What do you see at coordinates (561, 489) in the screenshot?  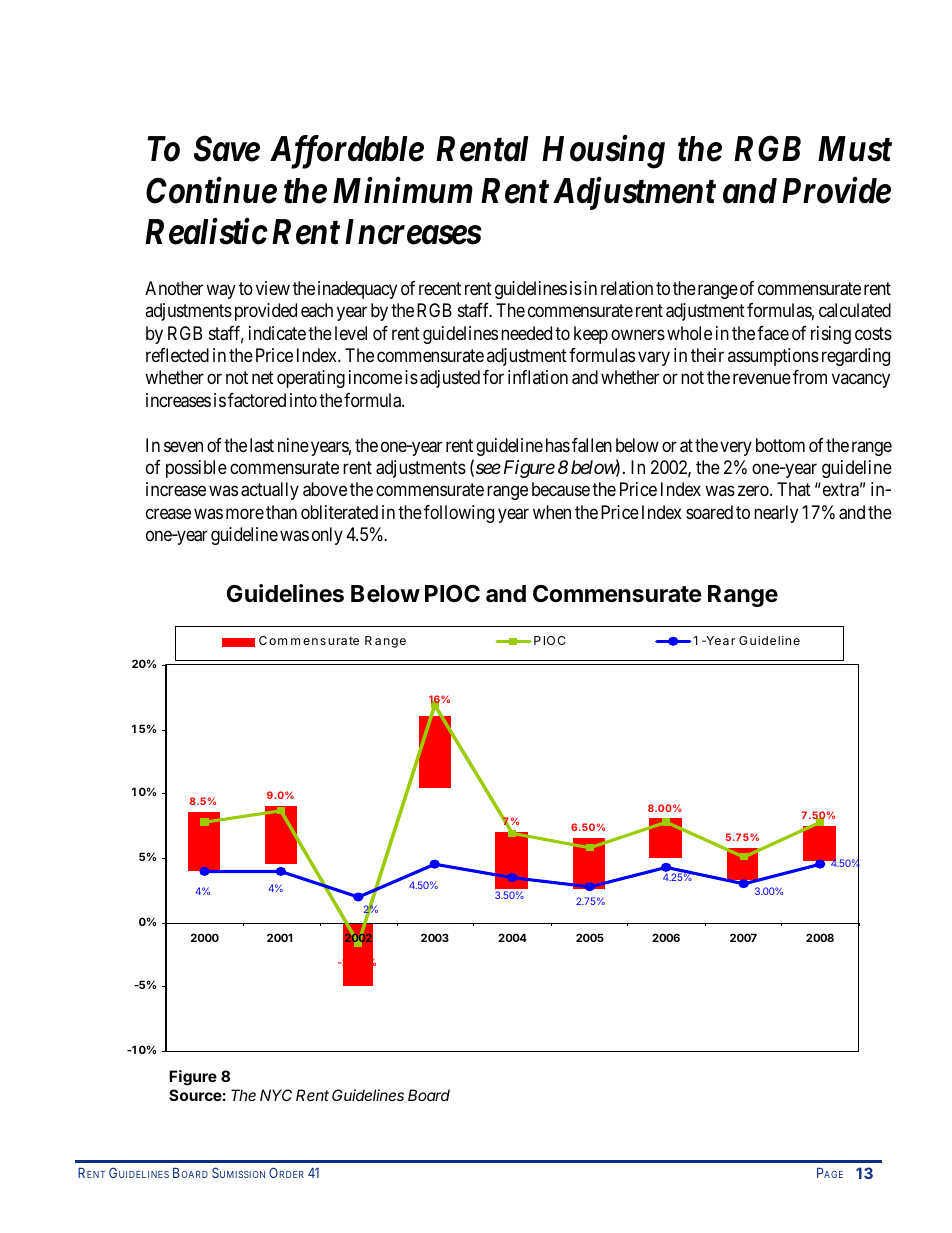 I see `because` at bounding box center [561, 489].
